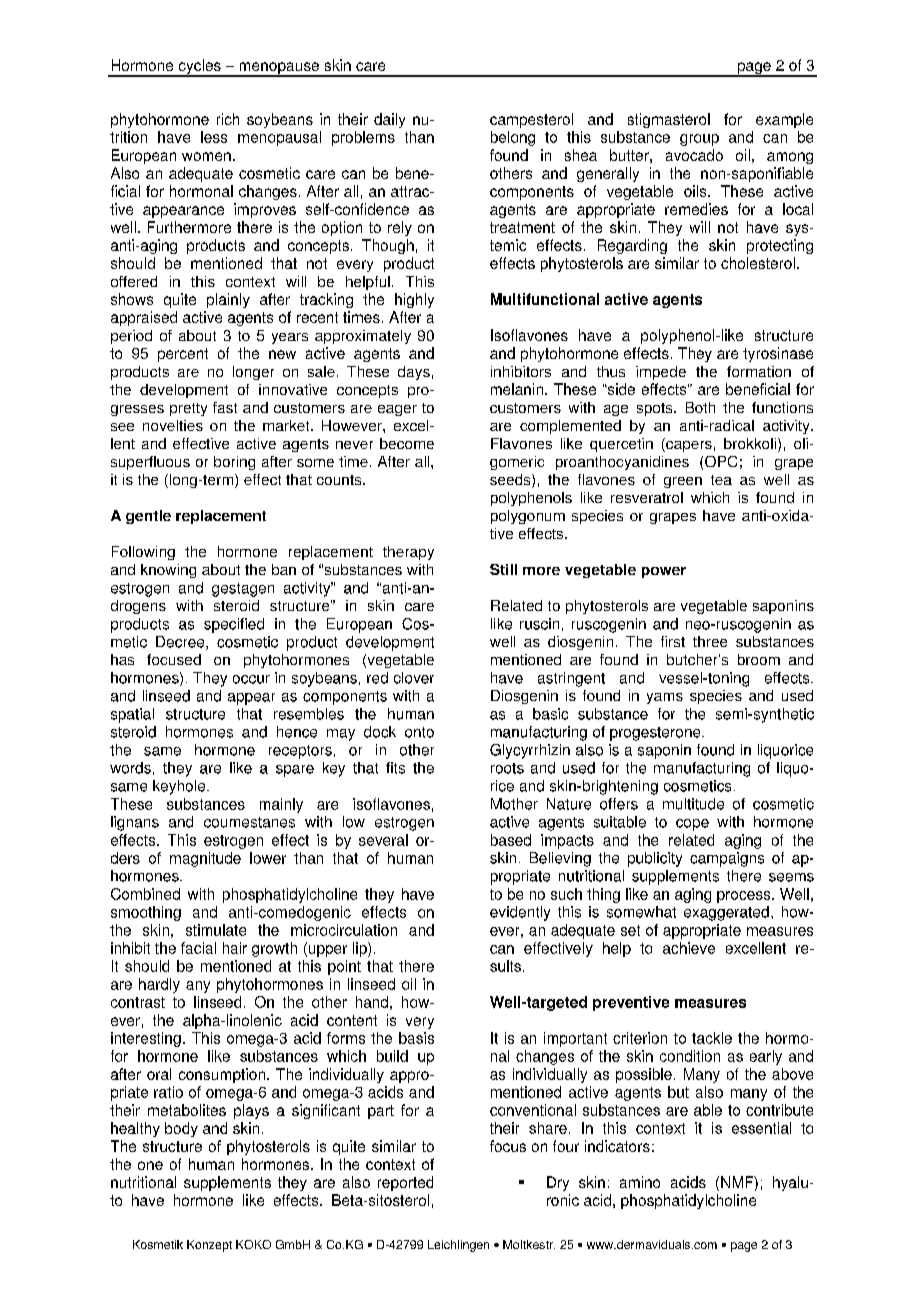  Describe the element at coordinates (234, 463) in the document. I see `boring` at that location.
